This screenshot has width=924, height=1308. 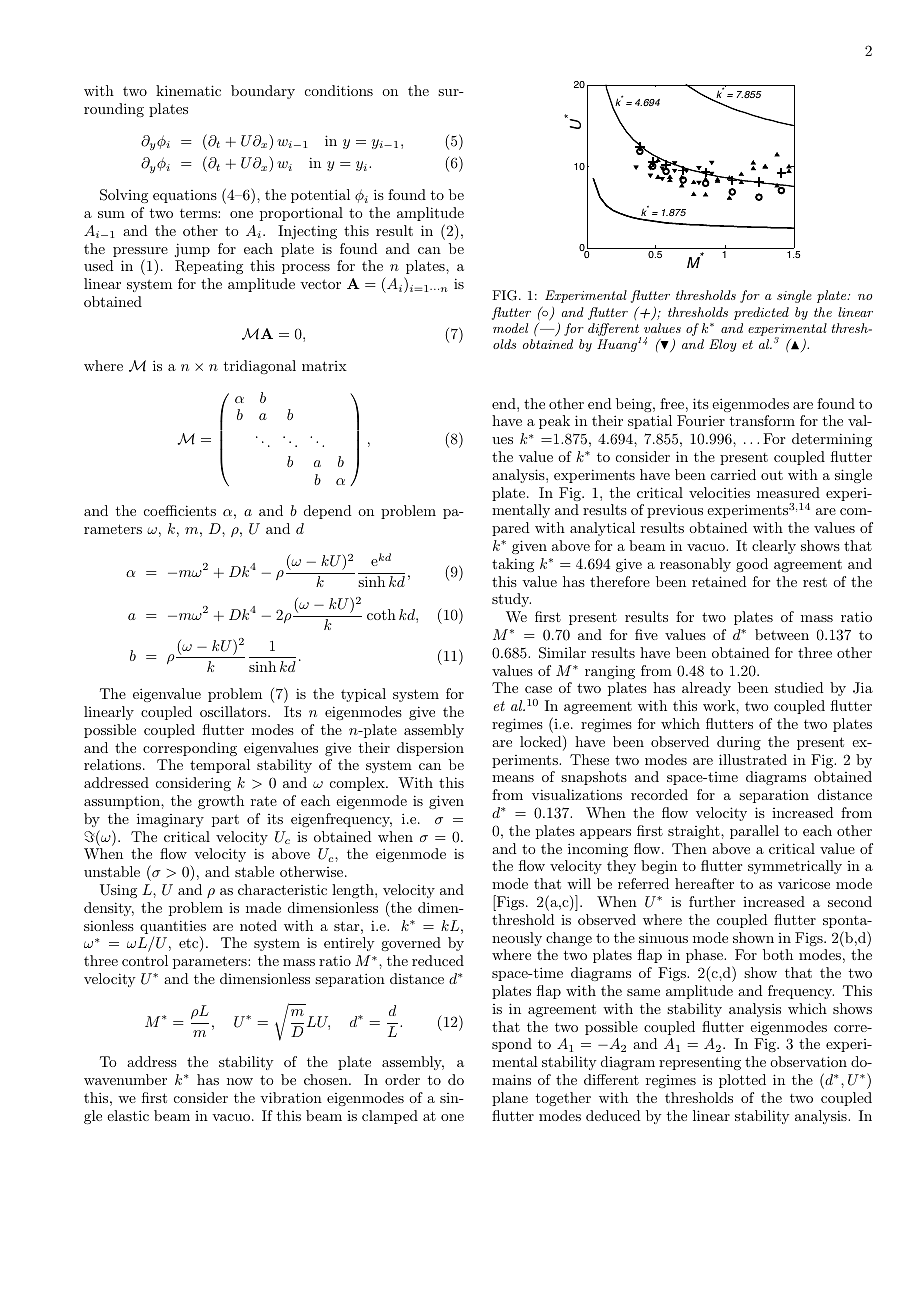 What do you see at coordinates (761, 313) in the screenshot?
I see `predicted` at bounding box center [761, 313].
